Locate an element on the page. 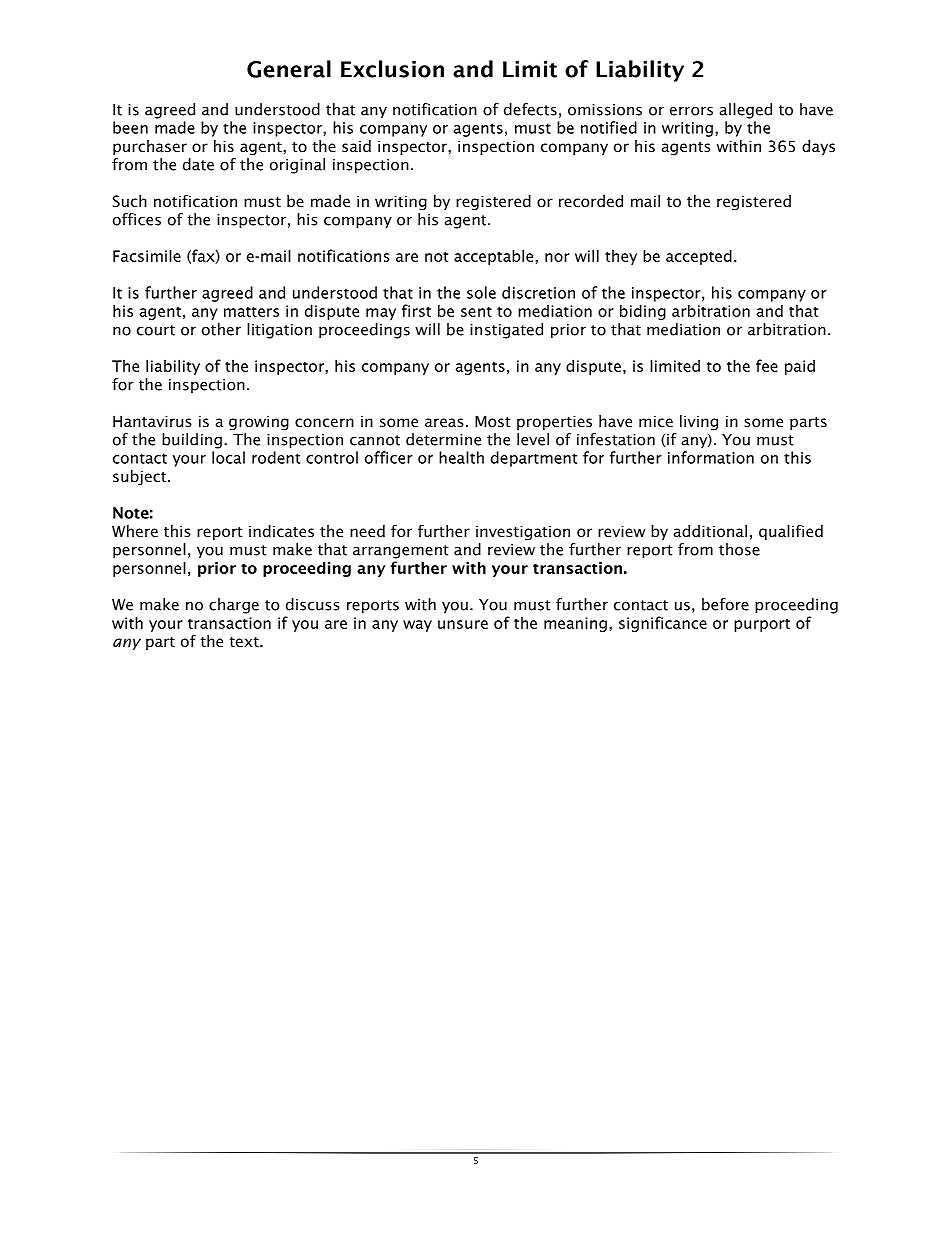 This document has height=1233, width=952. Facsimile is located at coordinates (147, 255).
